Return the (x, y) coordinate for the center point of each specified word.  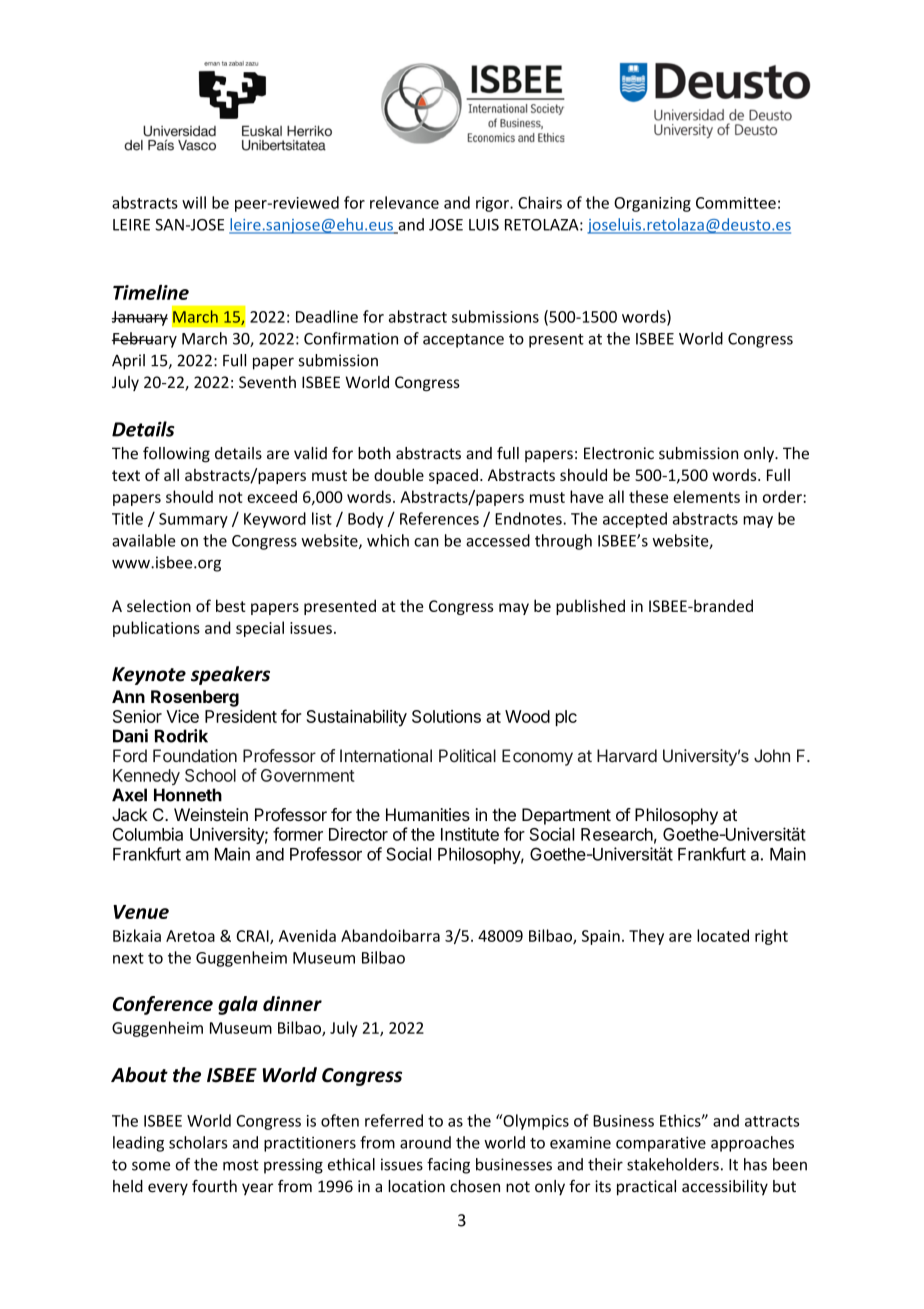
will (194, 202)
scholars (198, 1142)
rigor (493, 204)
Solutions (446, 716)
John (772, 756)
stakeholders (673, 1164)
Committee (736, 203)
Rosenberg (195, 698)
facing (448, 1166)
